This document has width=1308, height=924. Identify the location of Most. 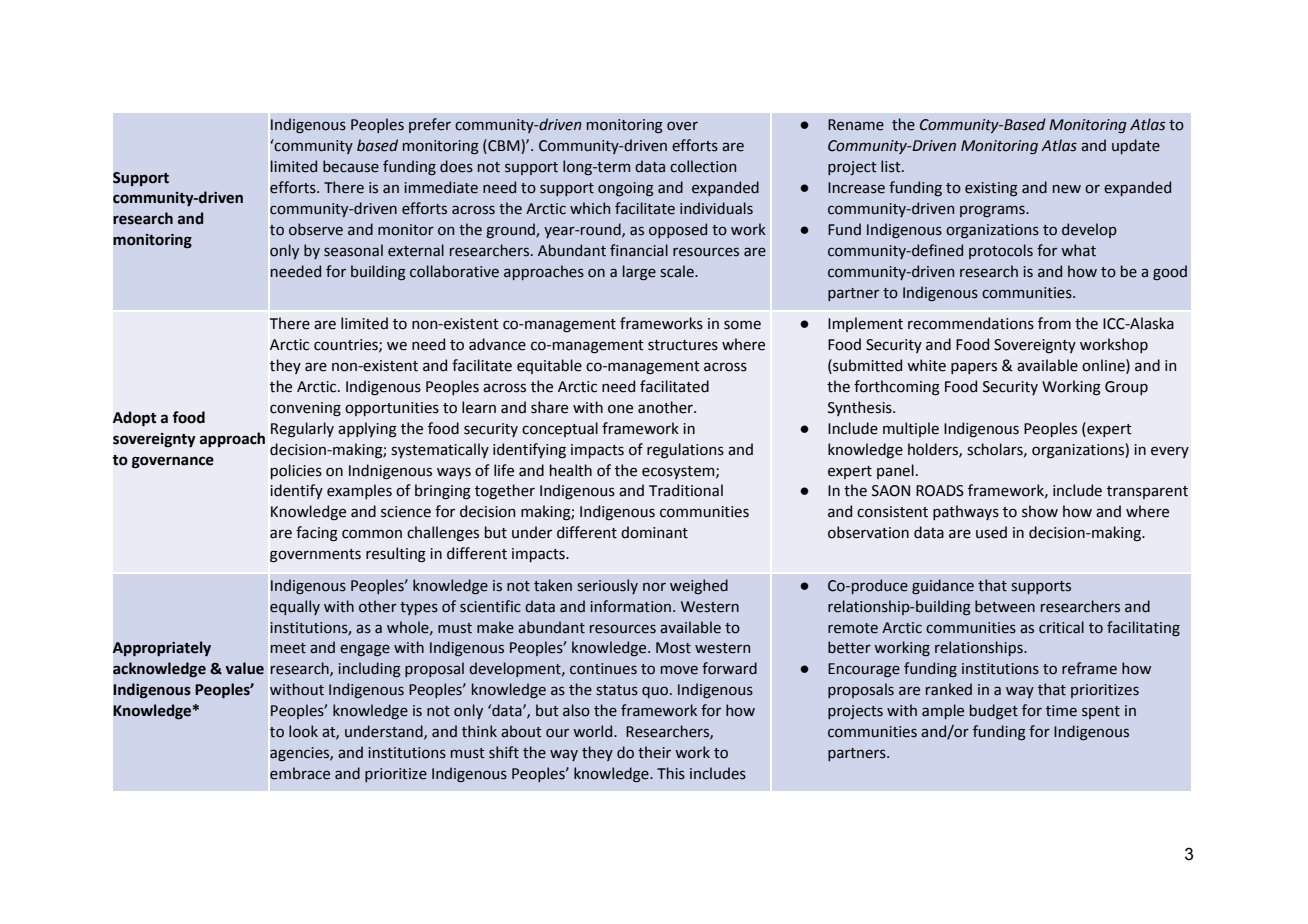
(673, 648).
